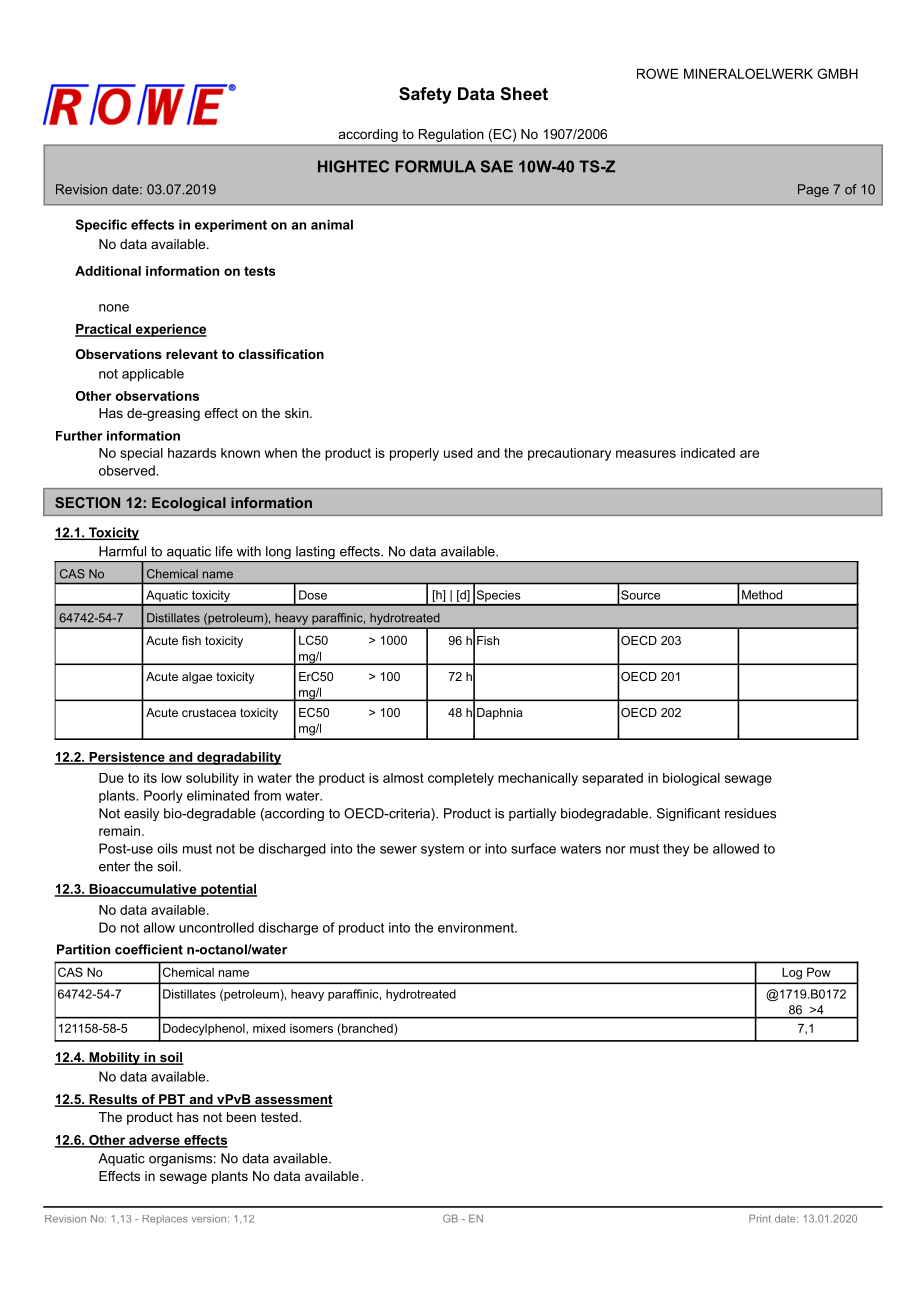 Image resolution: width=924 pixels, height=1307 pixels. What do you see at coordinates (165, 1220) in the screenshot?
I see `Replaces` at bounding box center [165, 1220].
